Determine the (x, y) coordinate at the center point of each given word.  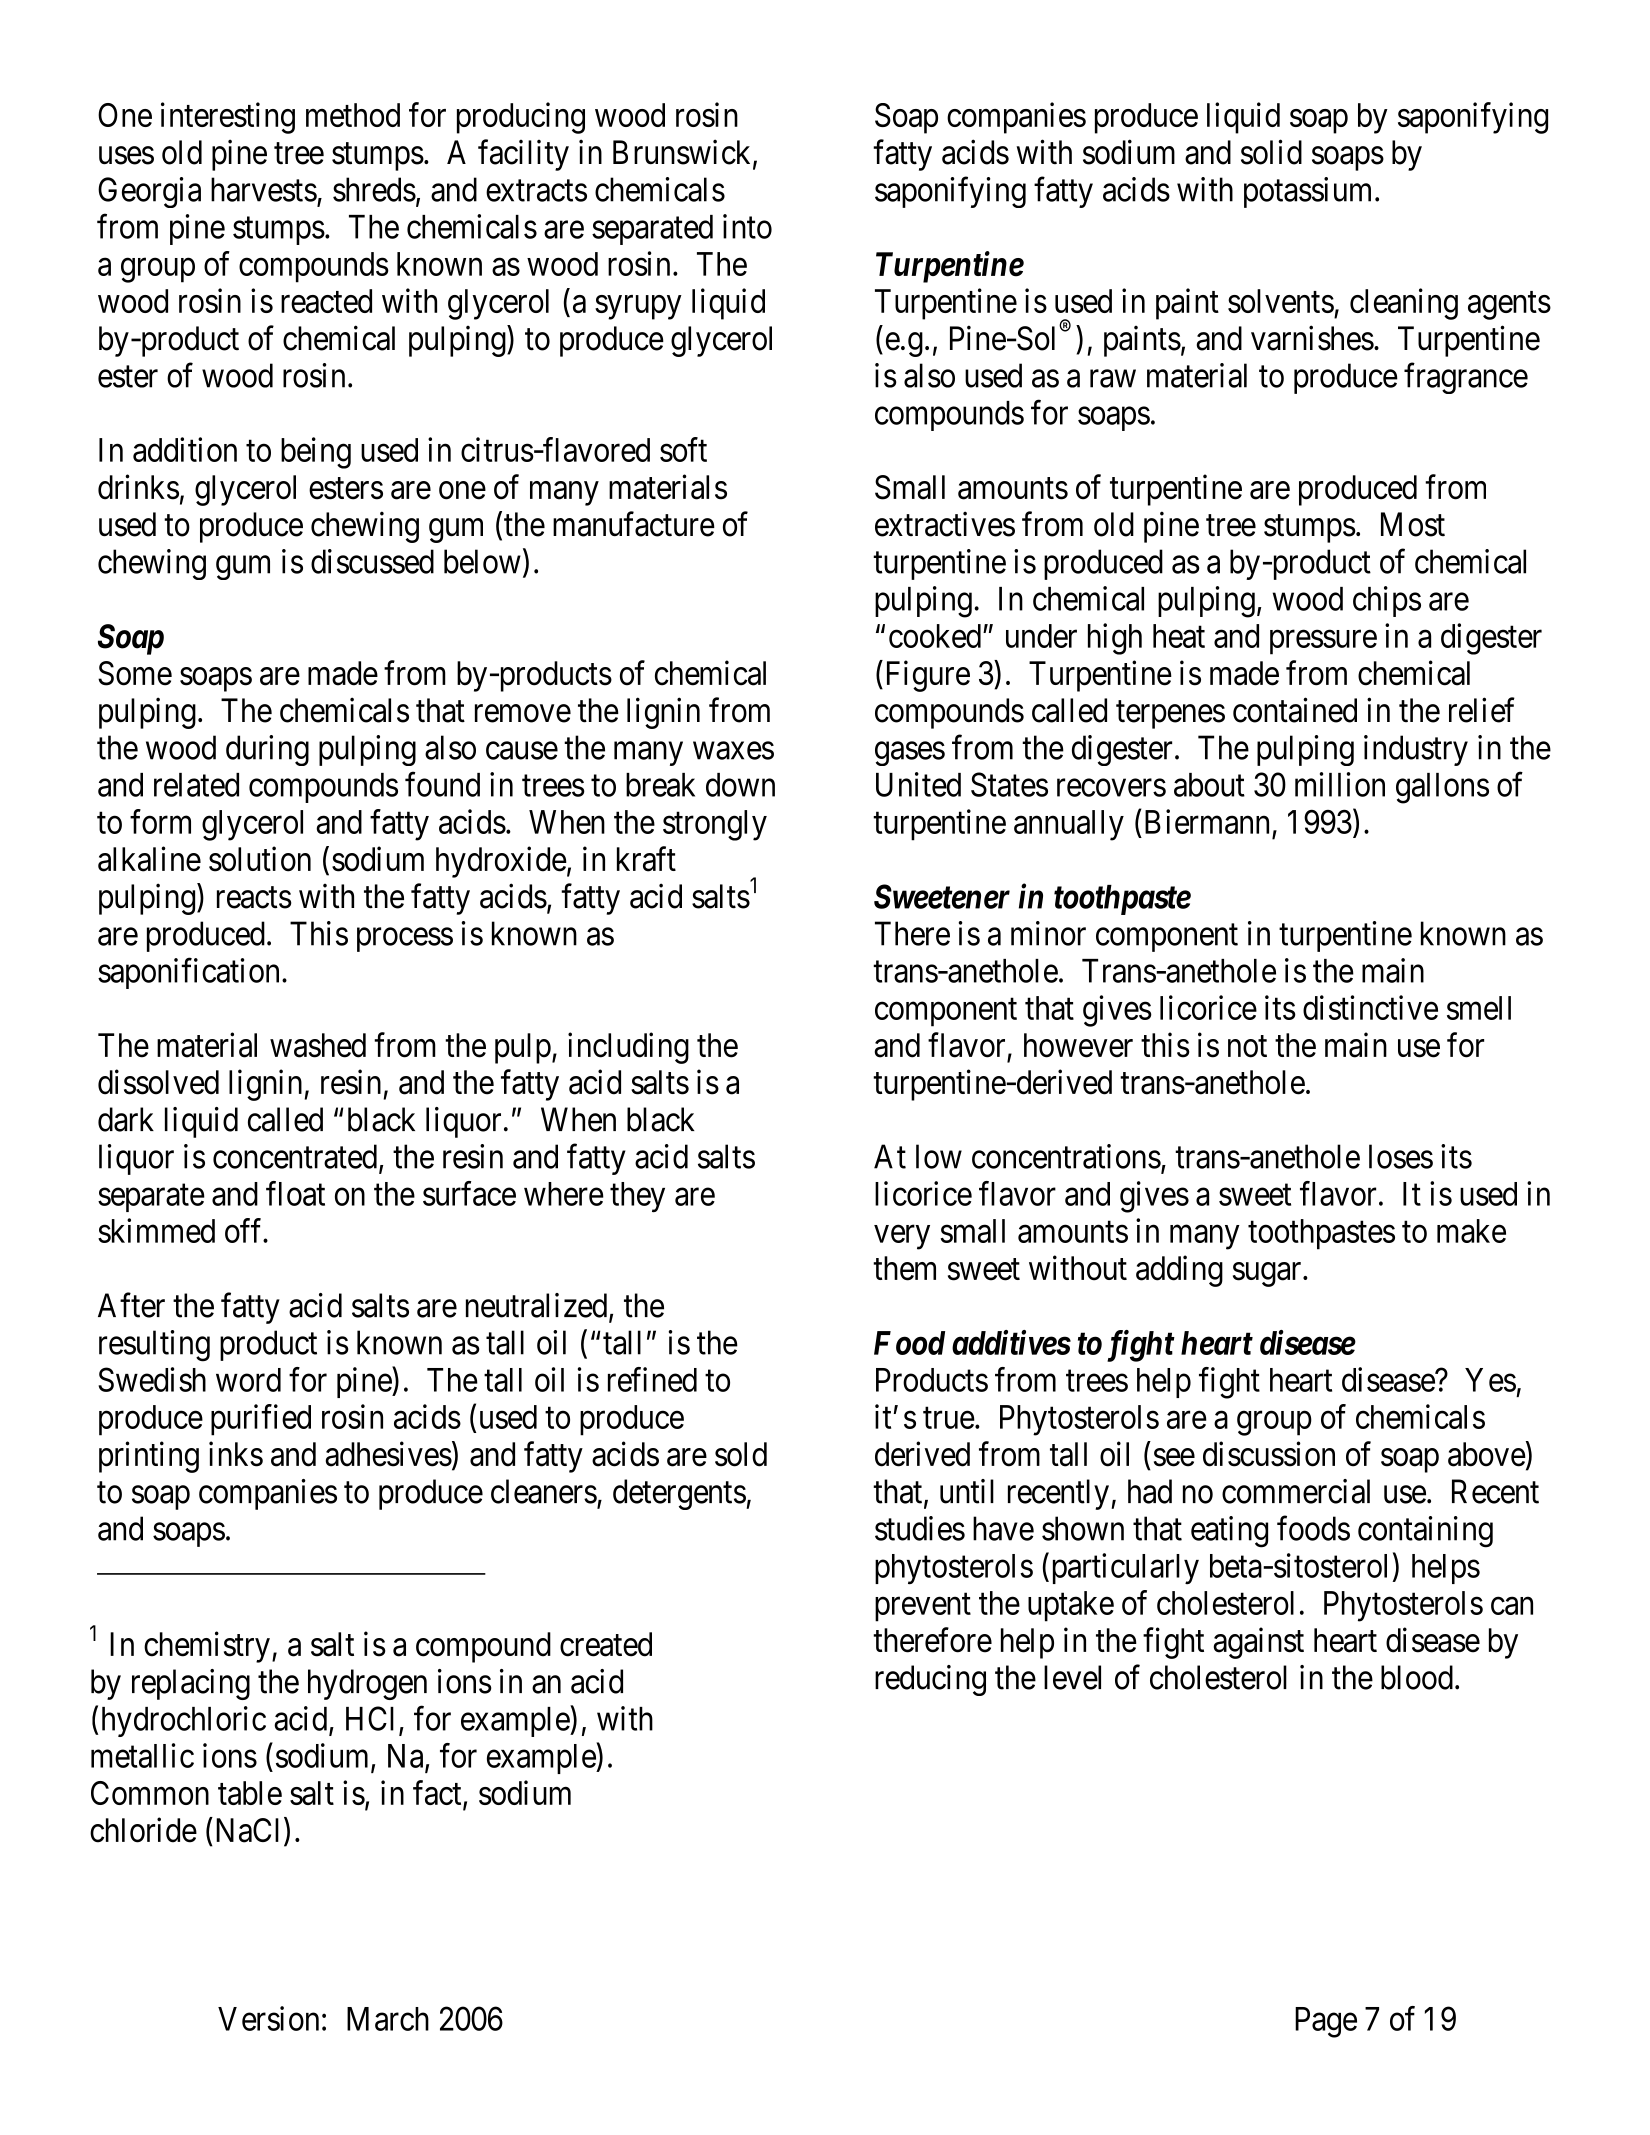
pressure (1323, 642)
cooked (936, 636)
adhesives (388, 1454)
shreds (374, 189)
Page (1326, 2022)
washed (318, 1045)
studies (920, 1528)
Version (268, 2018)
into (747, 226)
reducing (930, 1680)
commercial (1296, 1491)
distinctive (1370, 1007)
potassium (1310, 192)
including (628, 1048)
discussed (372, 561)
